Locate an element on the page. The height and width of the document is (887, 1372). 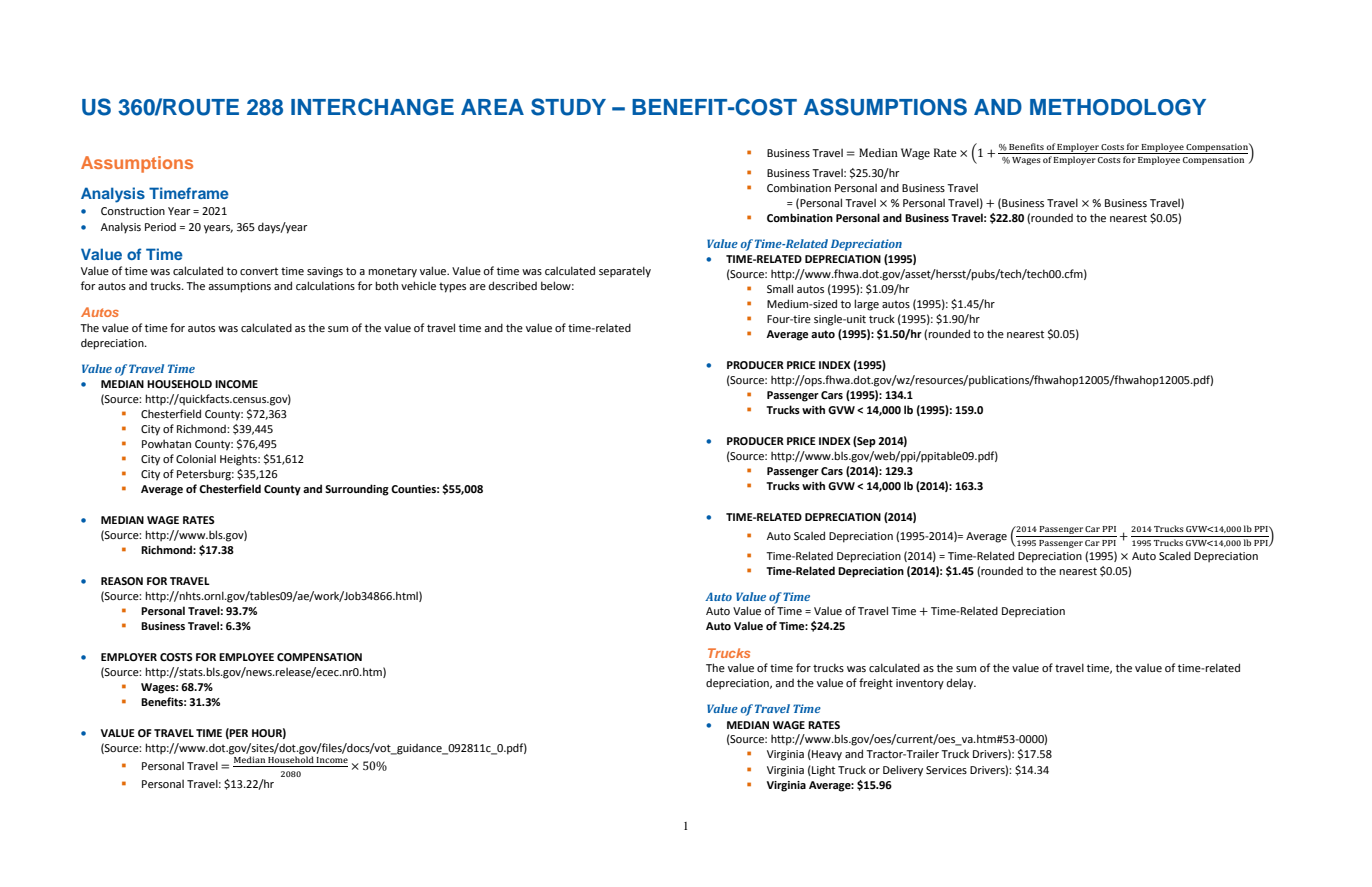
inventory is located at coordinates (920, 684).
